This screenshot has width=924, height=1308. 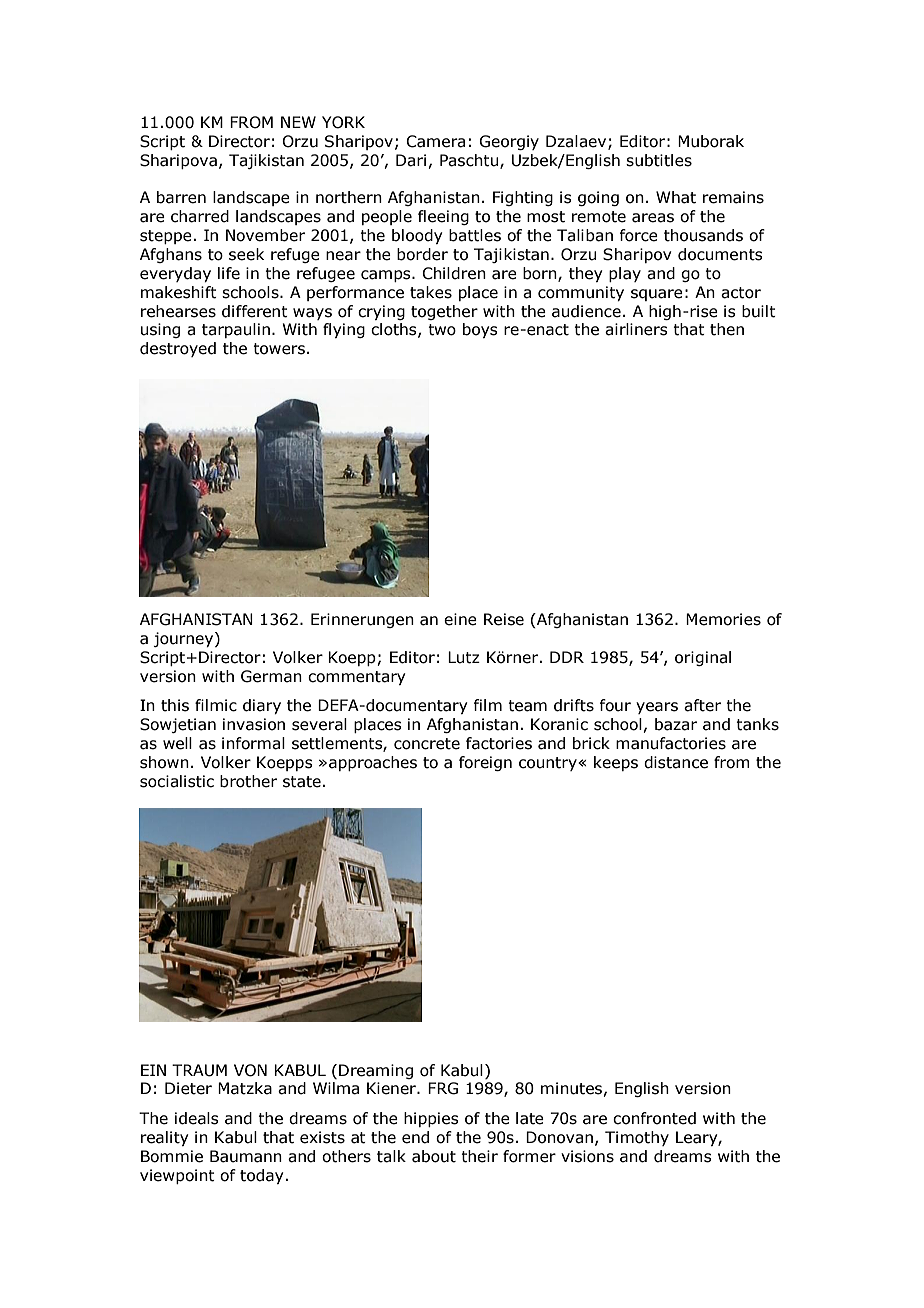 What do you see at coordinates (184, 639) in the screenshot?
I see `journey` at bounding box center [184, 639].
